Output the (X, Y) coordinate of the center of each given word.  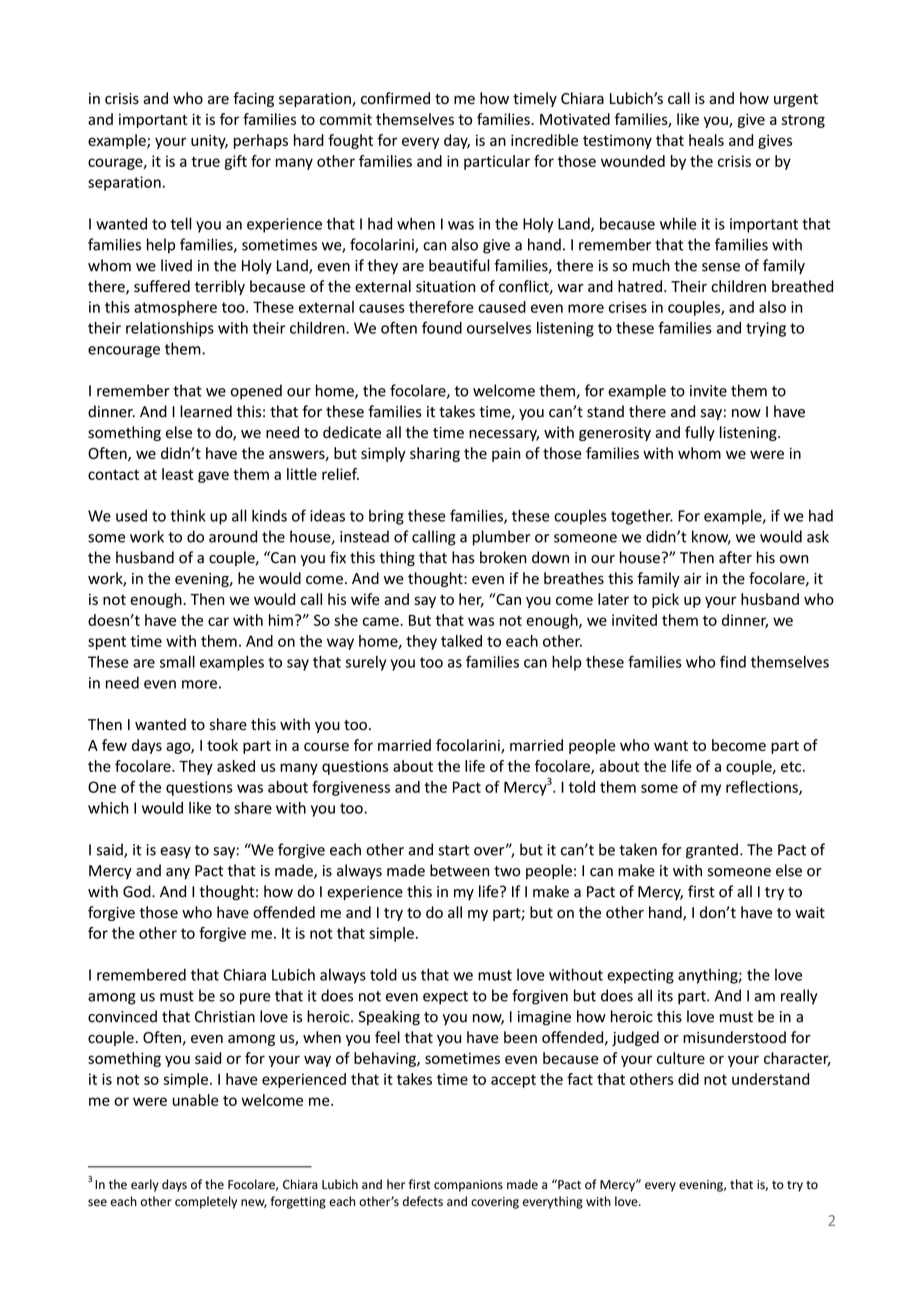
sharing (435, 454)
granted (712, 851)
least (178, 474)
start (454, 850)
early (145, 1185)
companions (468, 1186)
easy (175, 853)
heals (706, 140)
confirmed (395, 98)
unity (209, 141)
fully (700, 433)
